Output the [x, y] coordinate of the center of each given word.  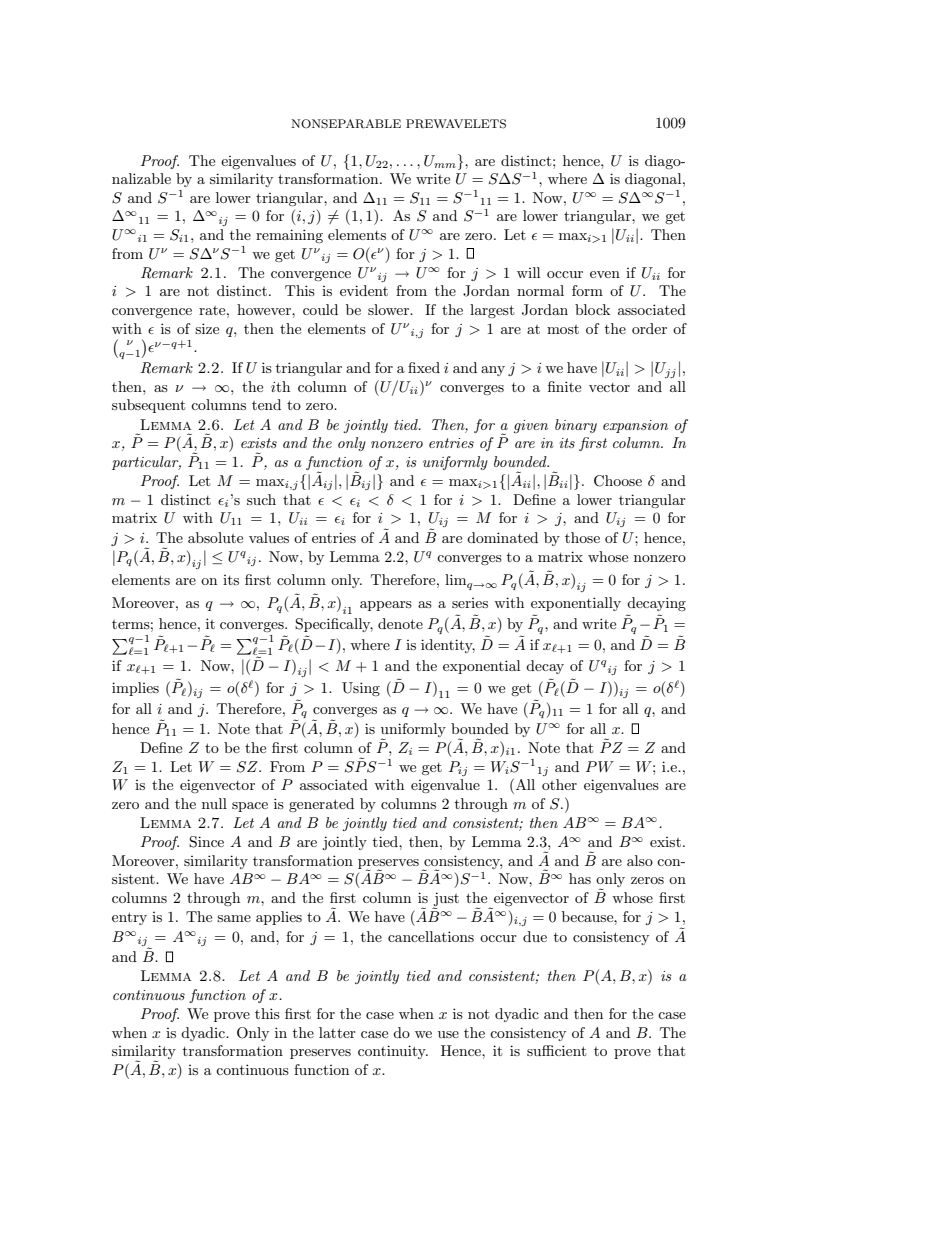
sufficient [556, 1050]
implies [135, 689]
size [207, 328]
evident [364, 290]
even [605, 274]
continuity [393, 1052]
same [234, 918]
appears [386, 606]
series [470, 603]
